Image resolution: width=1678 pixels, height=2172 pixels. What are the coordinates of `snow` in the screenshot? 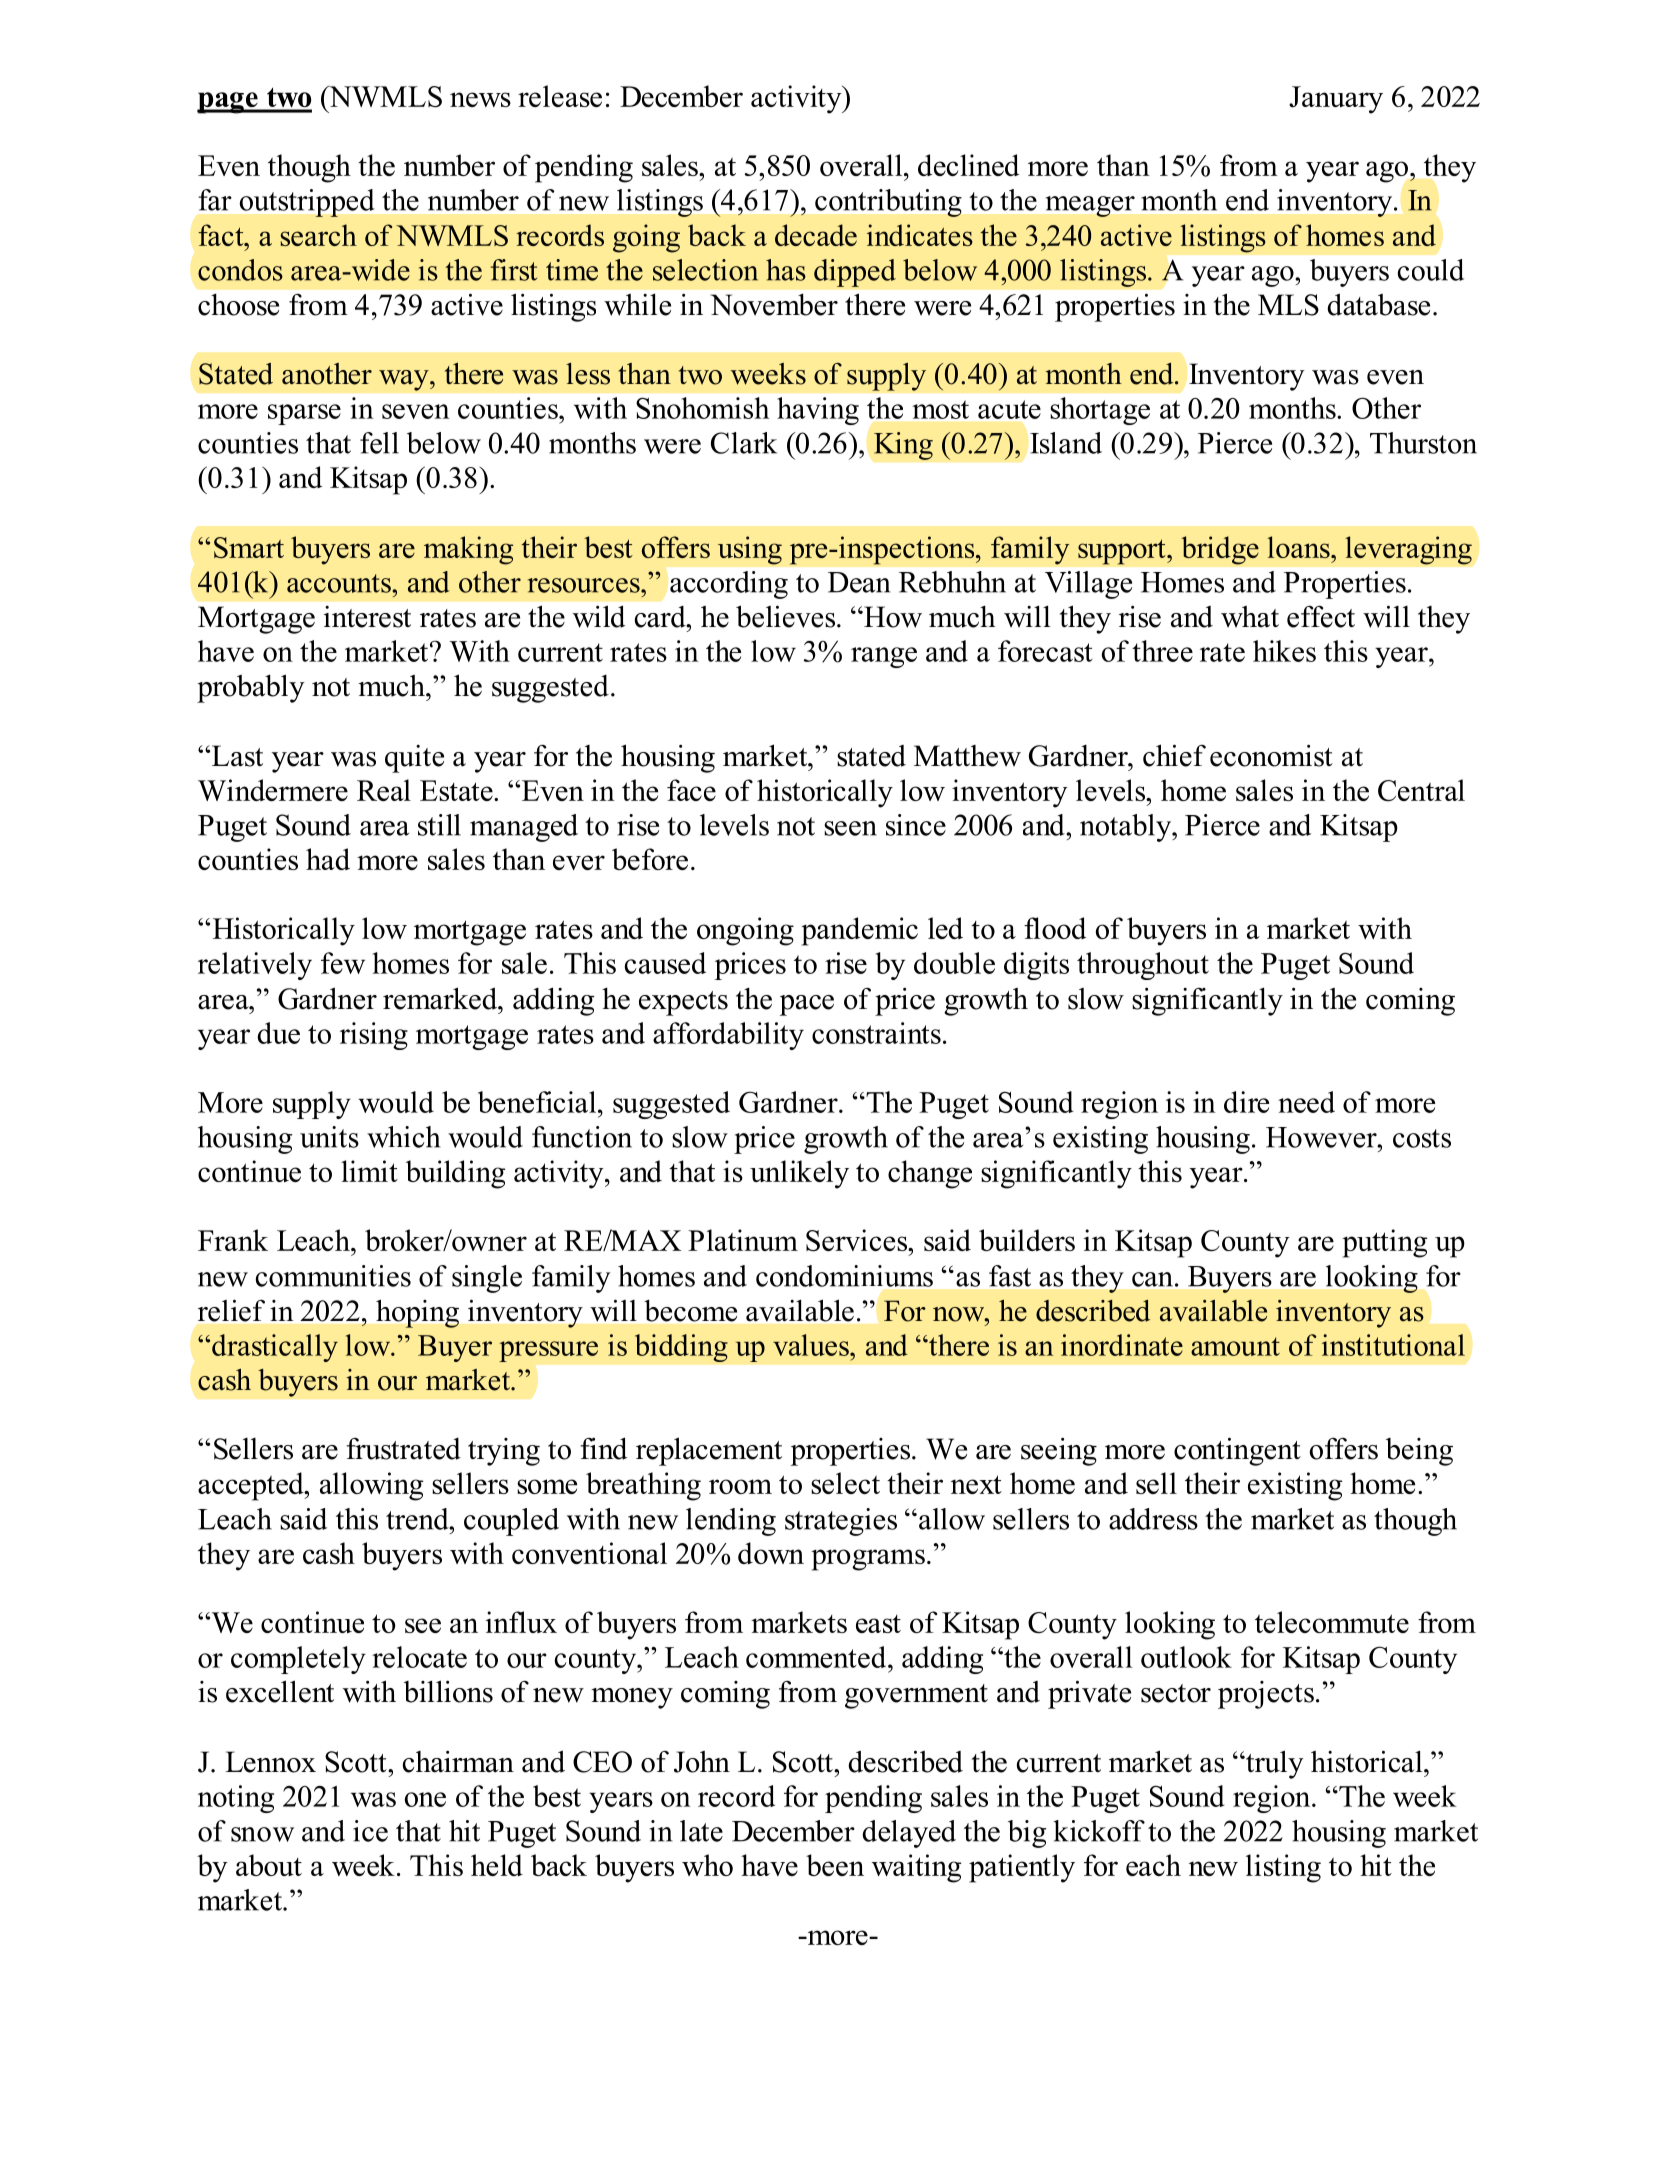 It's located at (262, 1834).
